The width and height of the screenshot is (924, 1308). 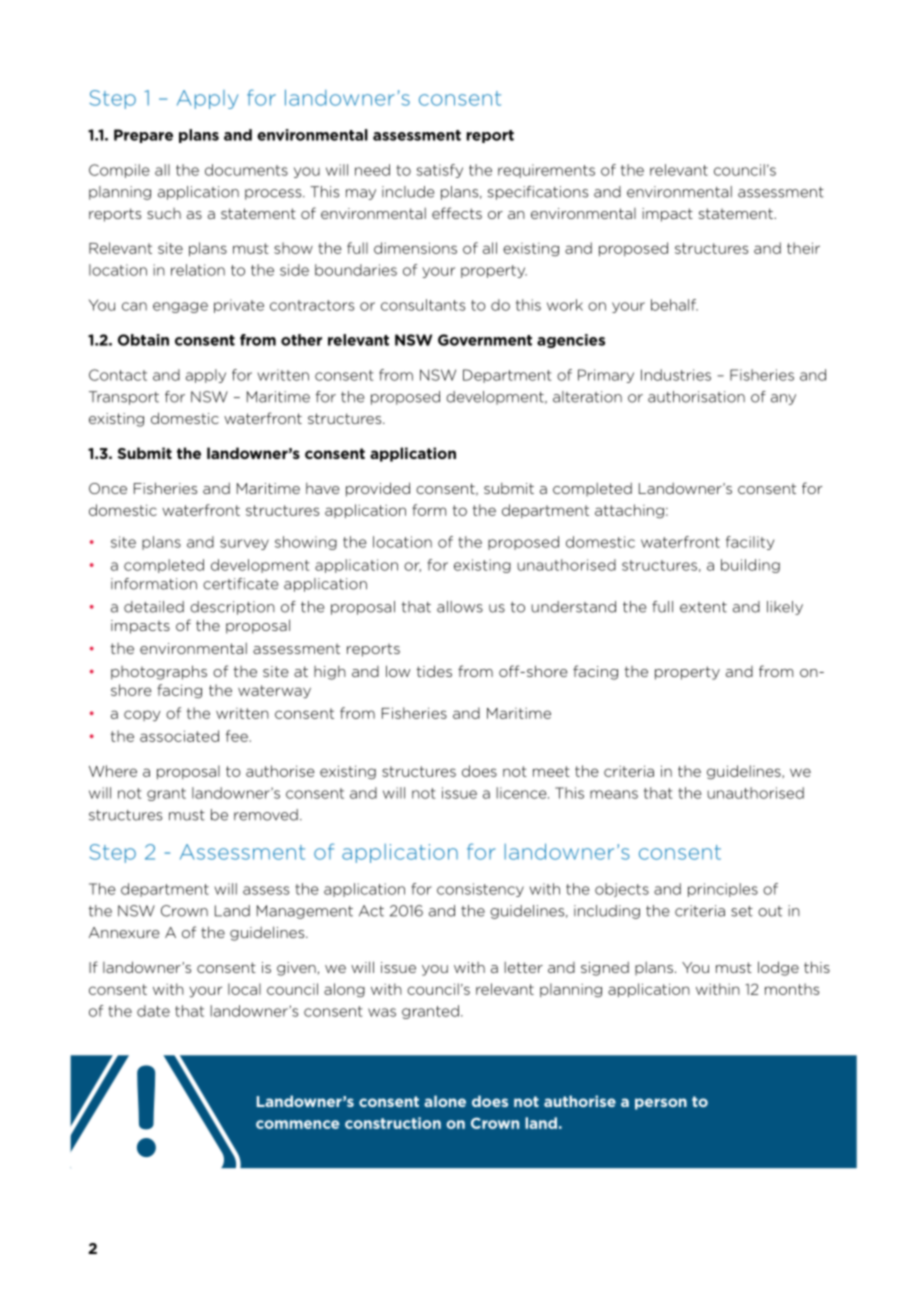 I want to click on detailed, so click(x=154, y=607).
